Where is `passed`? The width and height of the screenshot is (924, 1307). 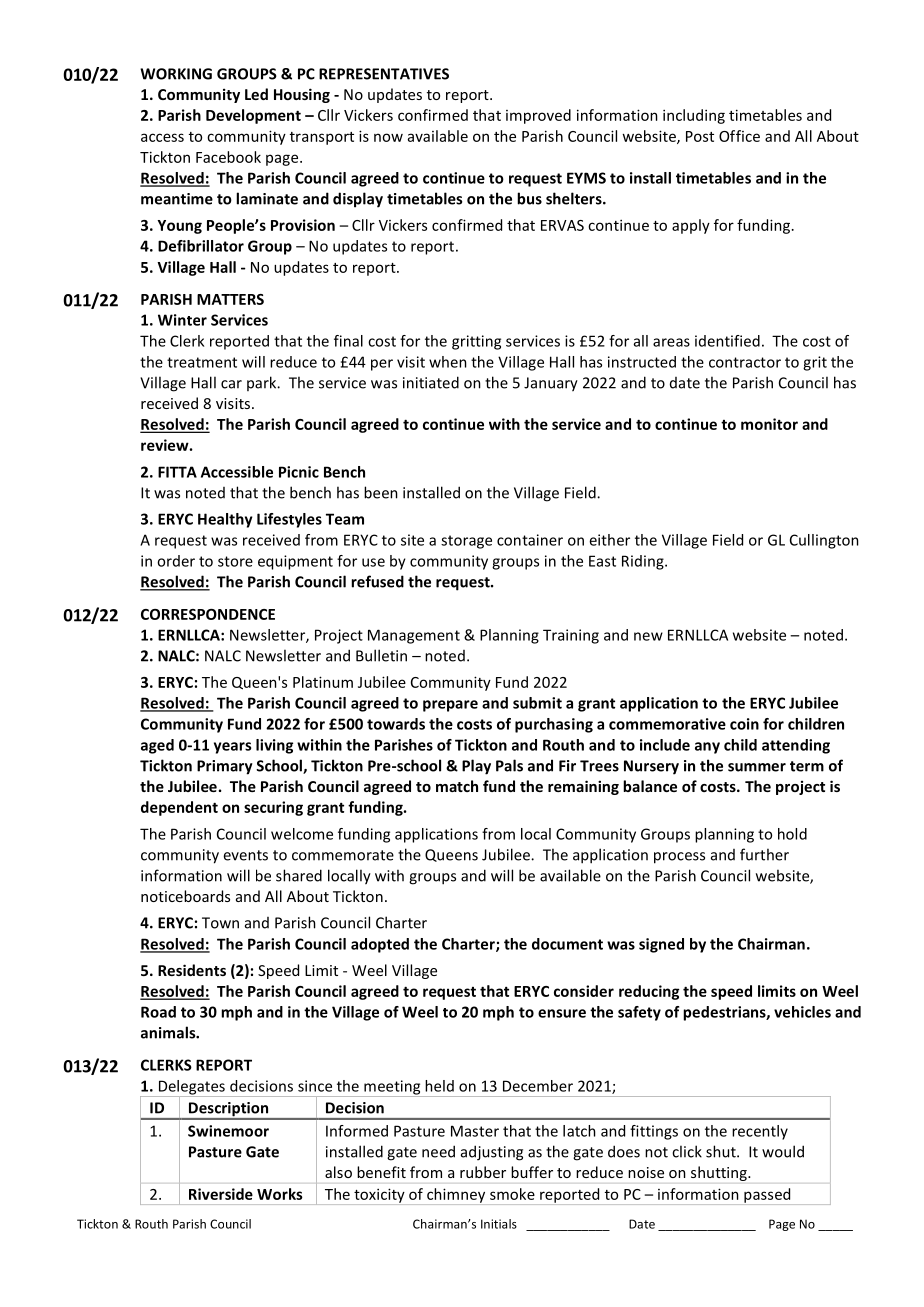
passed is located at coordinates (767, 1196).
